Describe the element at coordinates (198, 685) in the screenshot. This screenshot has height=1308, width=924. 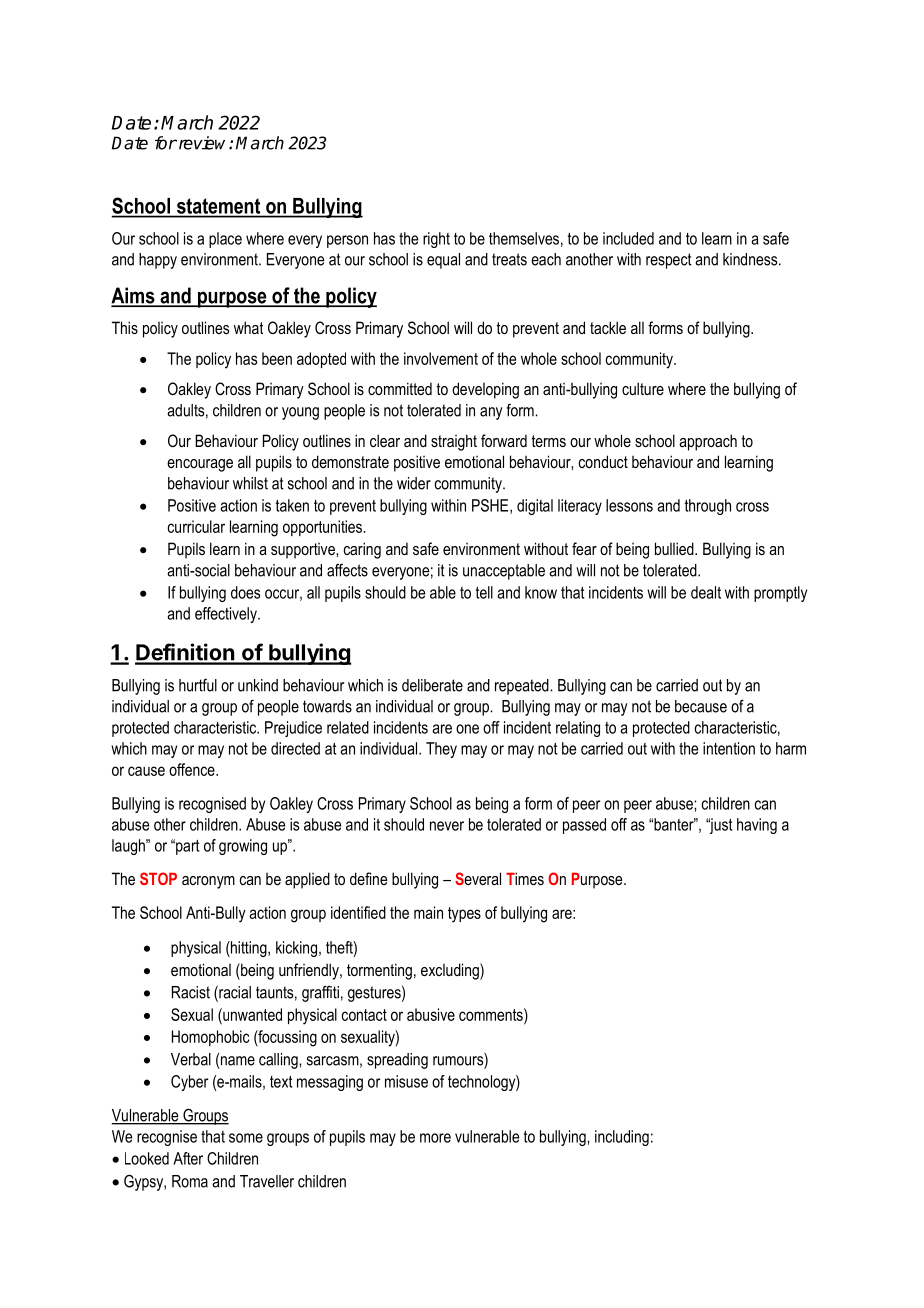
I see `hurtful` at that location.
